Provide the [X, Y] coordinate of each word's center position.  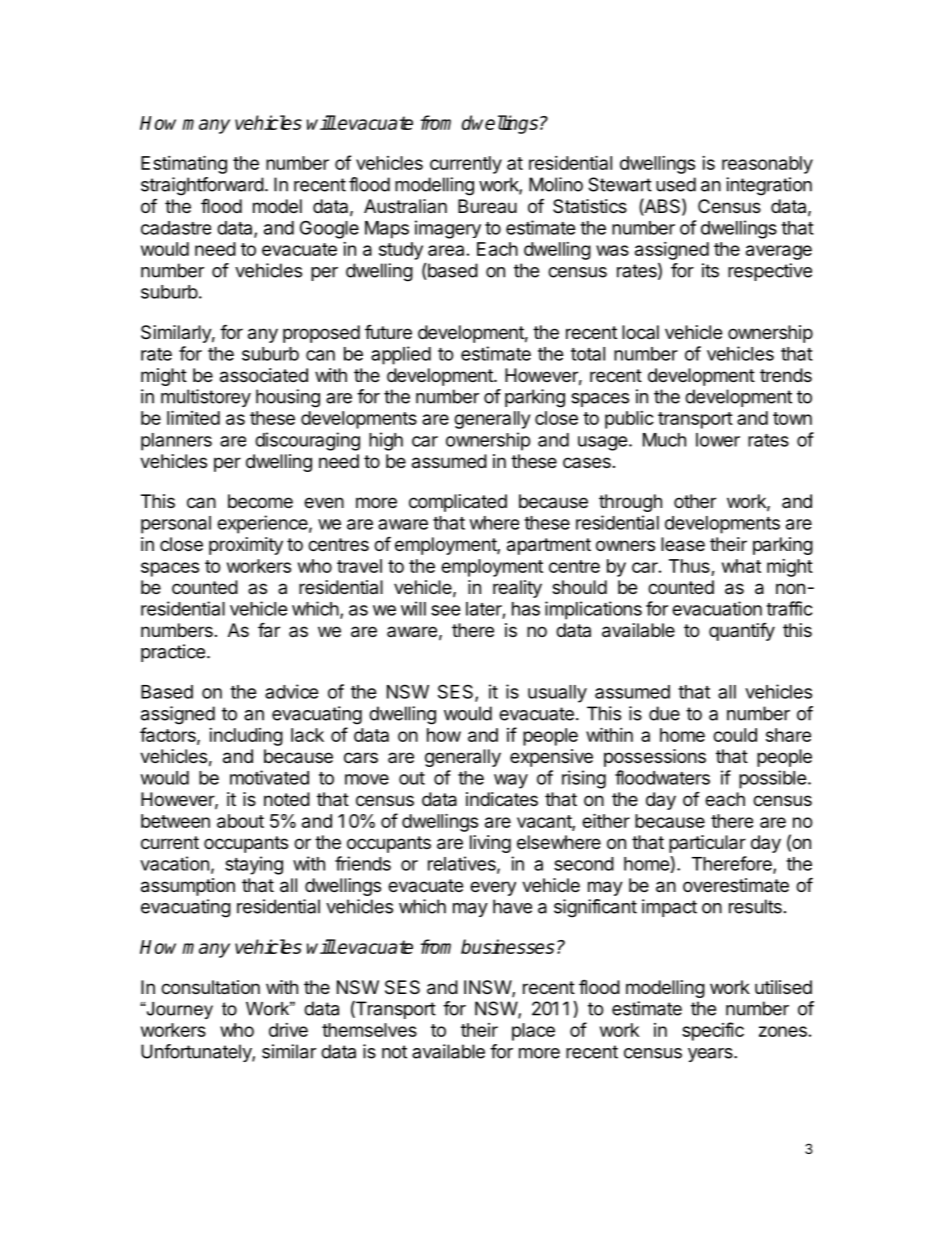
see [446, 610]
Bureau [487, 206]
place [533, 1032]
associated [264, 375]
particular [707, 844]
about [240, 821]
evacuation [717, 608]
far [269, 630]
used [676, 184]
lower [718, 440]
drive [288, 1030]
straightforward [202, 186]
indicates [502, 799]
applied [401, 355]
